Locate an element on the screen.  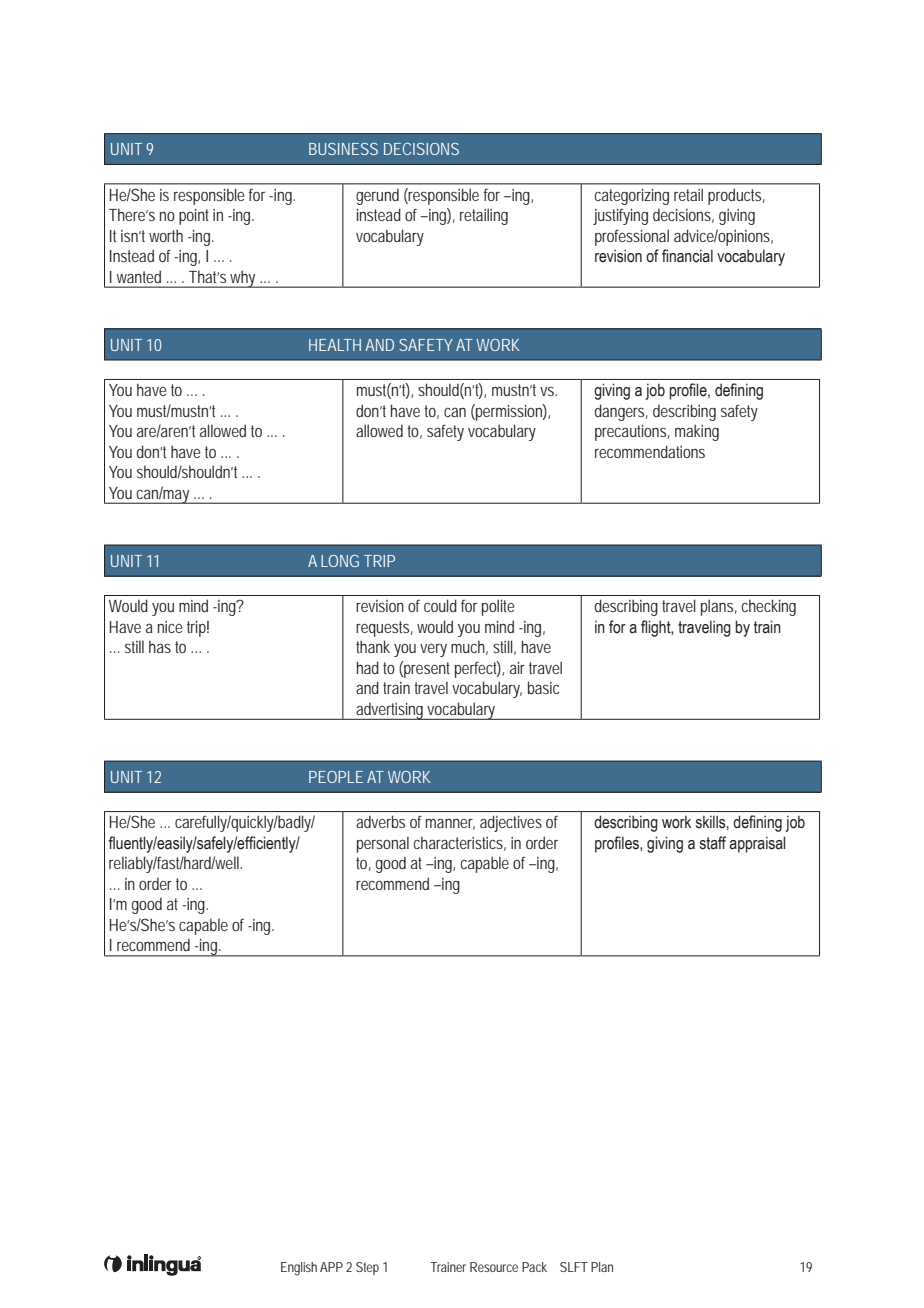
staff is located at coordinates (713, 843).
